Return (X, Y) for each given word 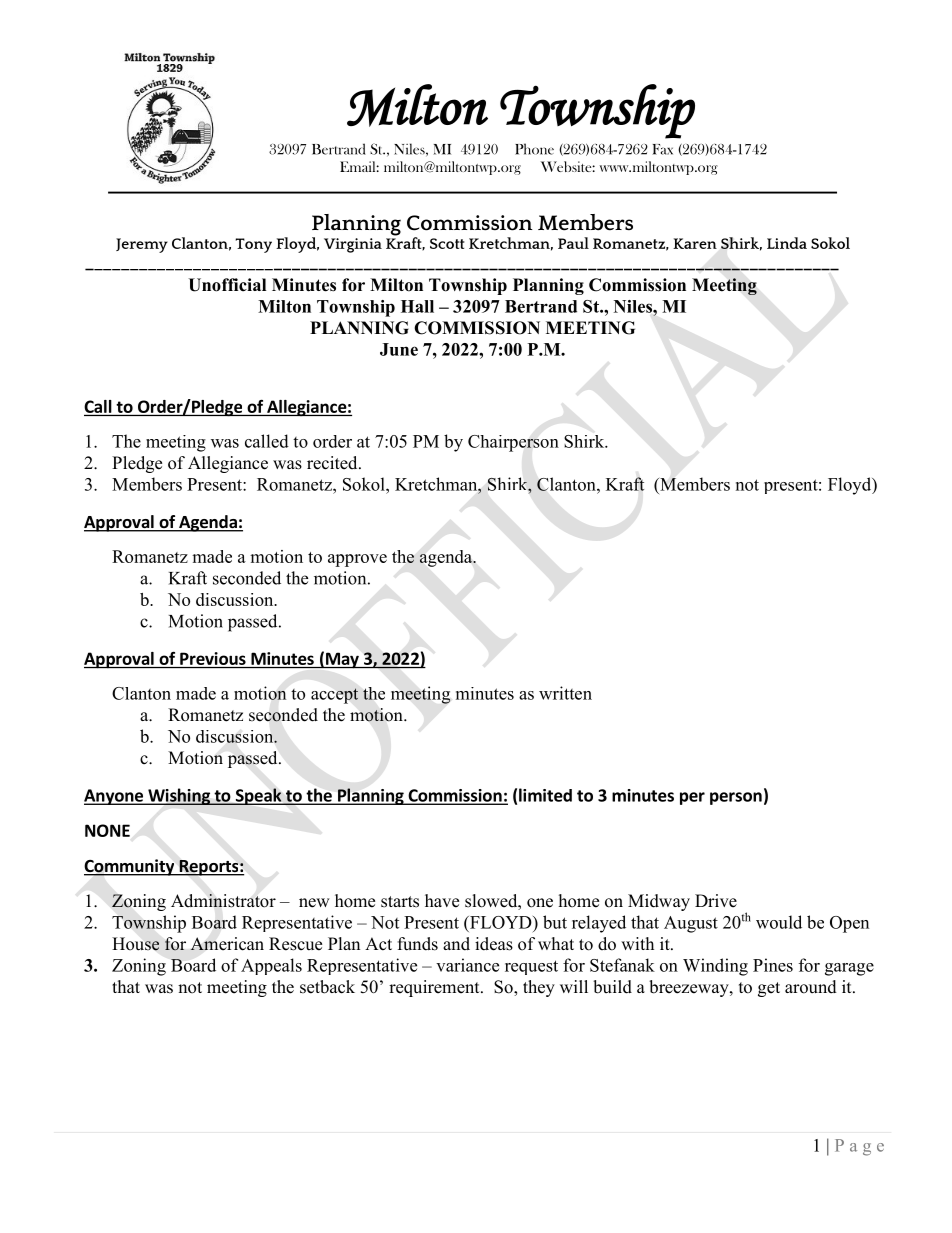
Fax (662, 149)
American (227, 944)
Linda (787, 243)
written (565, 693)
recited (333, 463)
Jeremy (142, 245)
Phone (534, 149)
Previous (213, 658)
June (399, 349)
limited (545, 795)
